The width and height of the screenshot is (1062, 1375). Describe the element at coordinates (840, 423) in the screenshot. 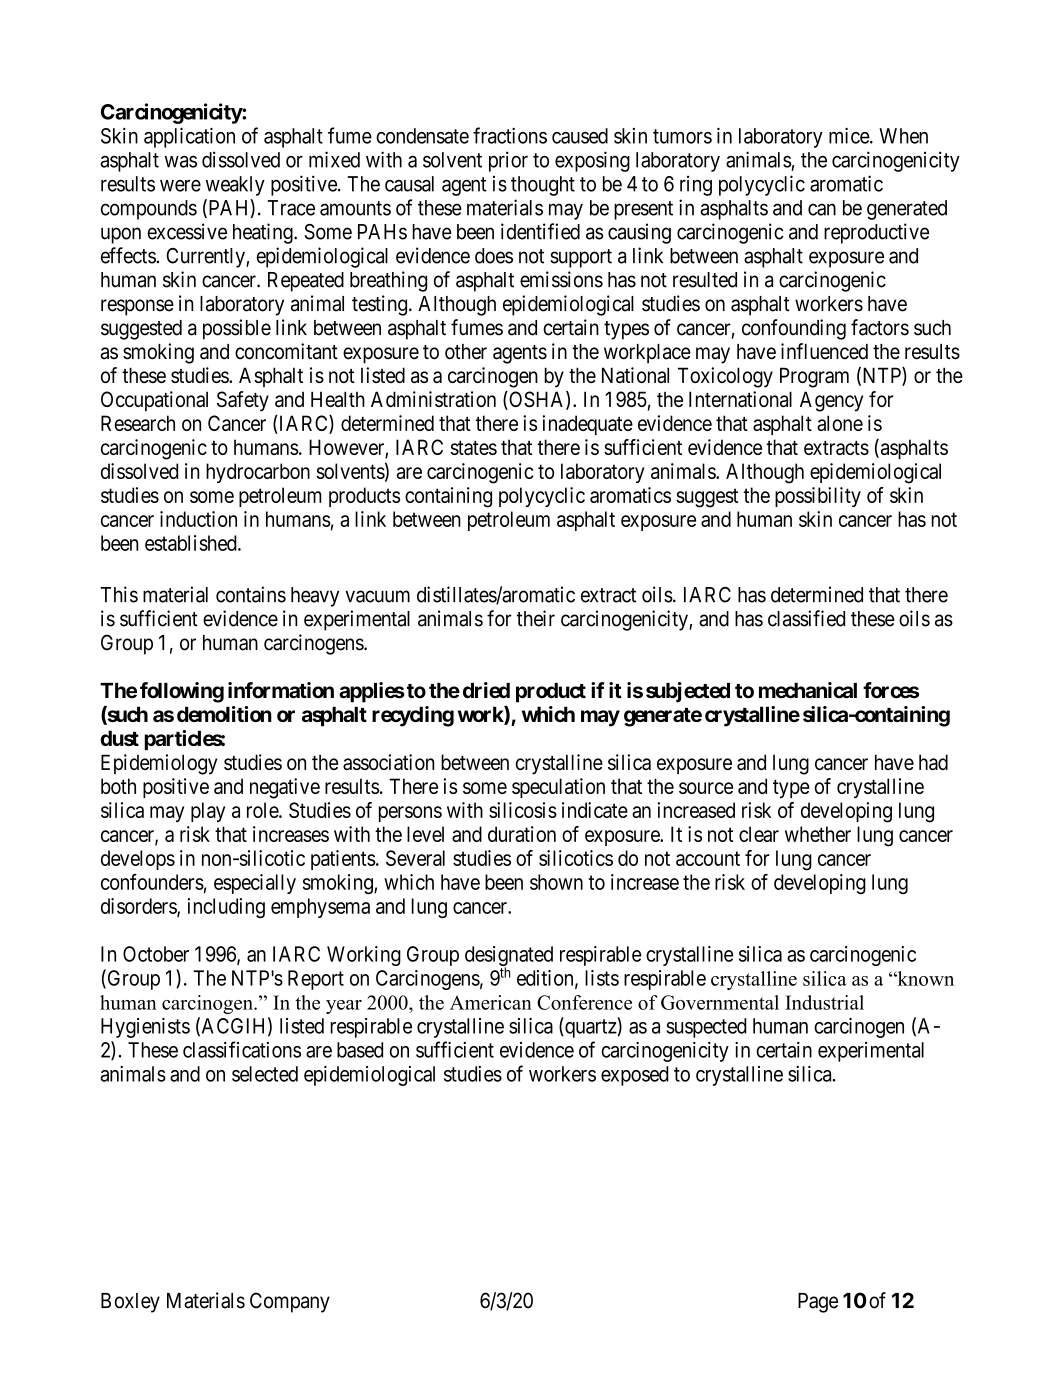

I see `alone` at that location.
